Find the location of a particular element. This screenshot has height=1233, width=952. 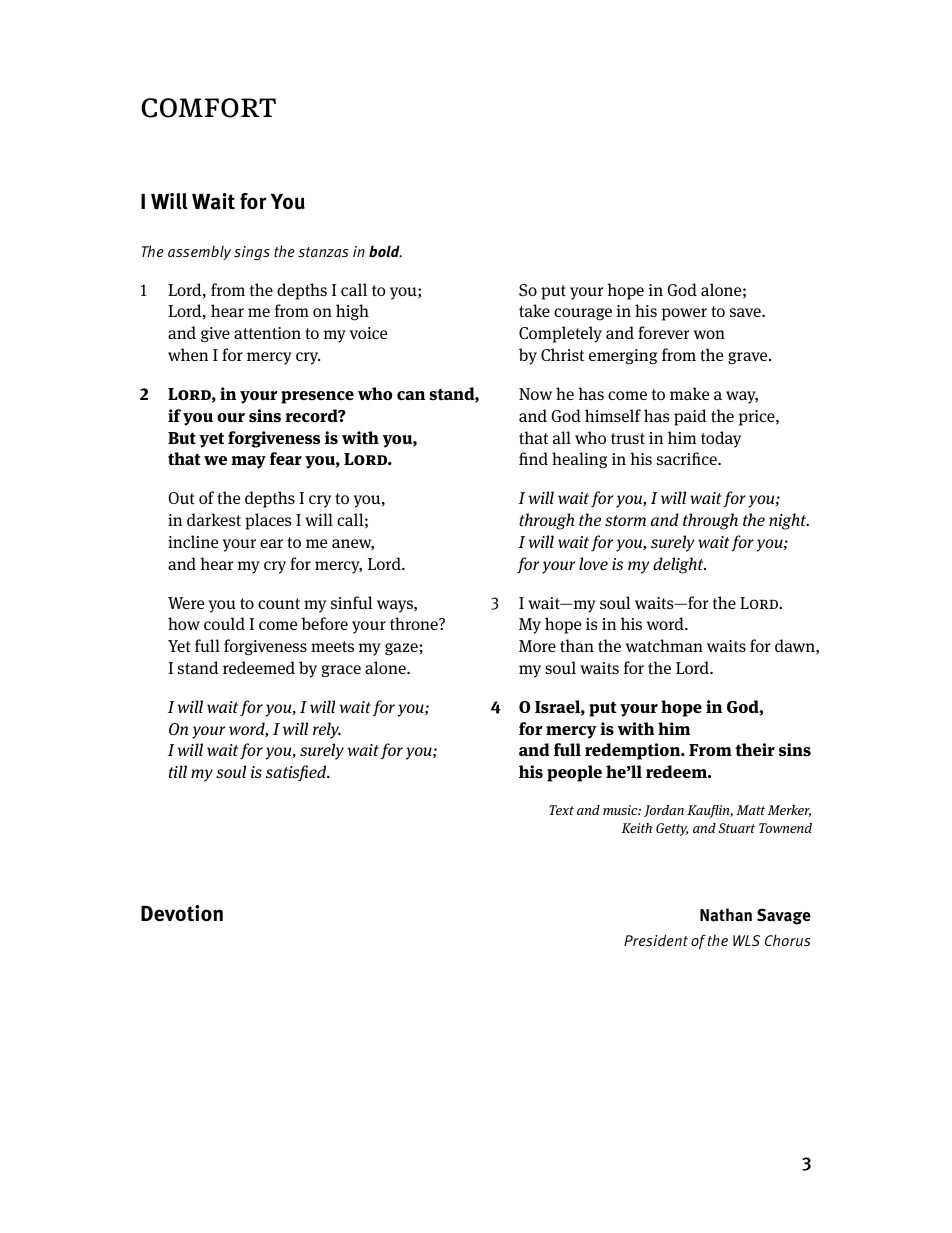

More is located at coordinates (537, 646).
